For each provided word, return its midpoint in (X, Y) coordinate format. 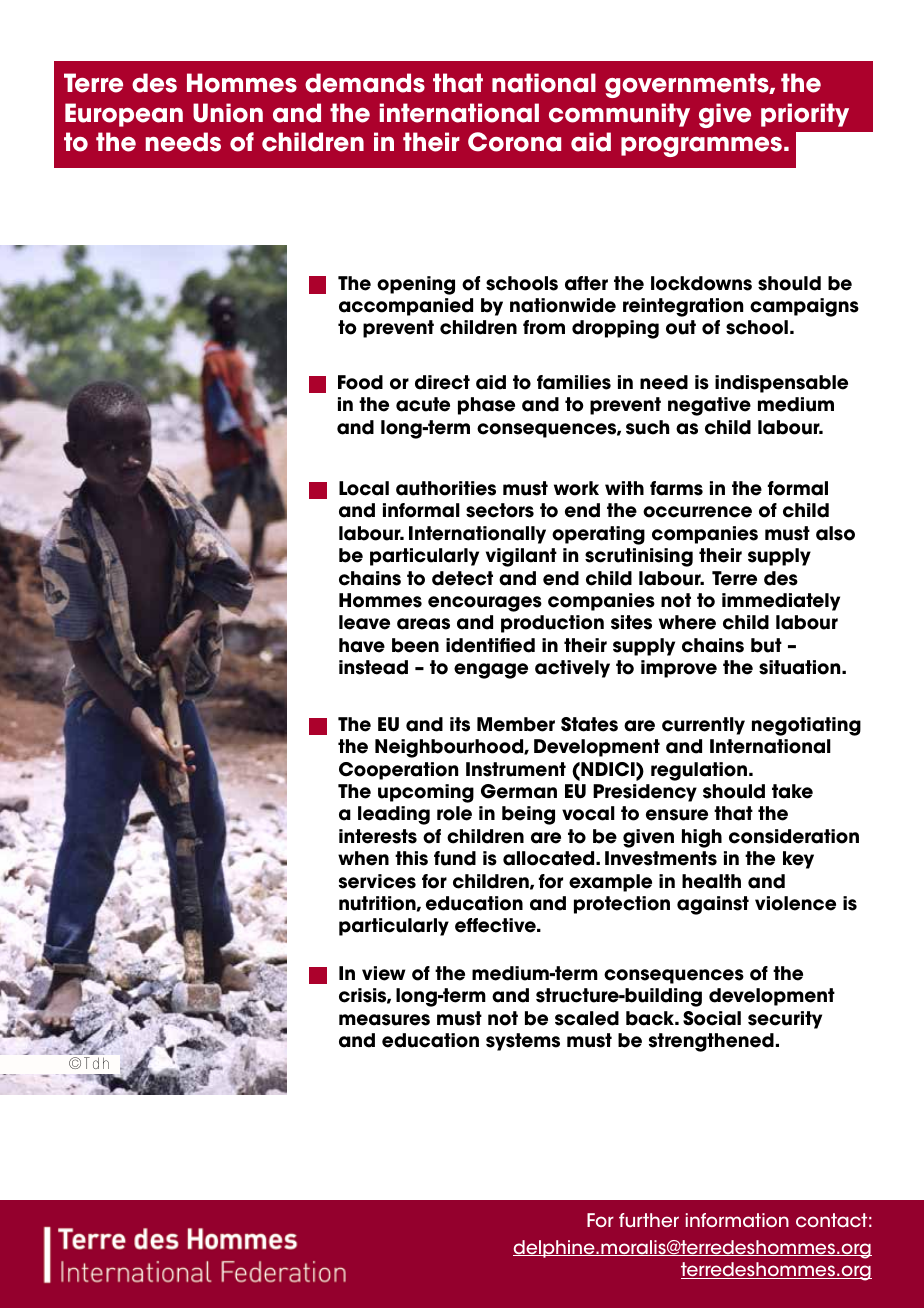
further (649, 1220)
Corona (514, 142)
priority (805, 115)
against (713, 905)
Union (228, 113)
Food (360, 382)
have (362, 645)
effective (496, 925)
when (363, 858)
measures (384, 1020)
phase (486, 406)
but (766, 645)
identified (490, 645)
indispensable (781, 384)
